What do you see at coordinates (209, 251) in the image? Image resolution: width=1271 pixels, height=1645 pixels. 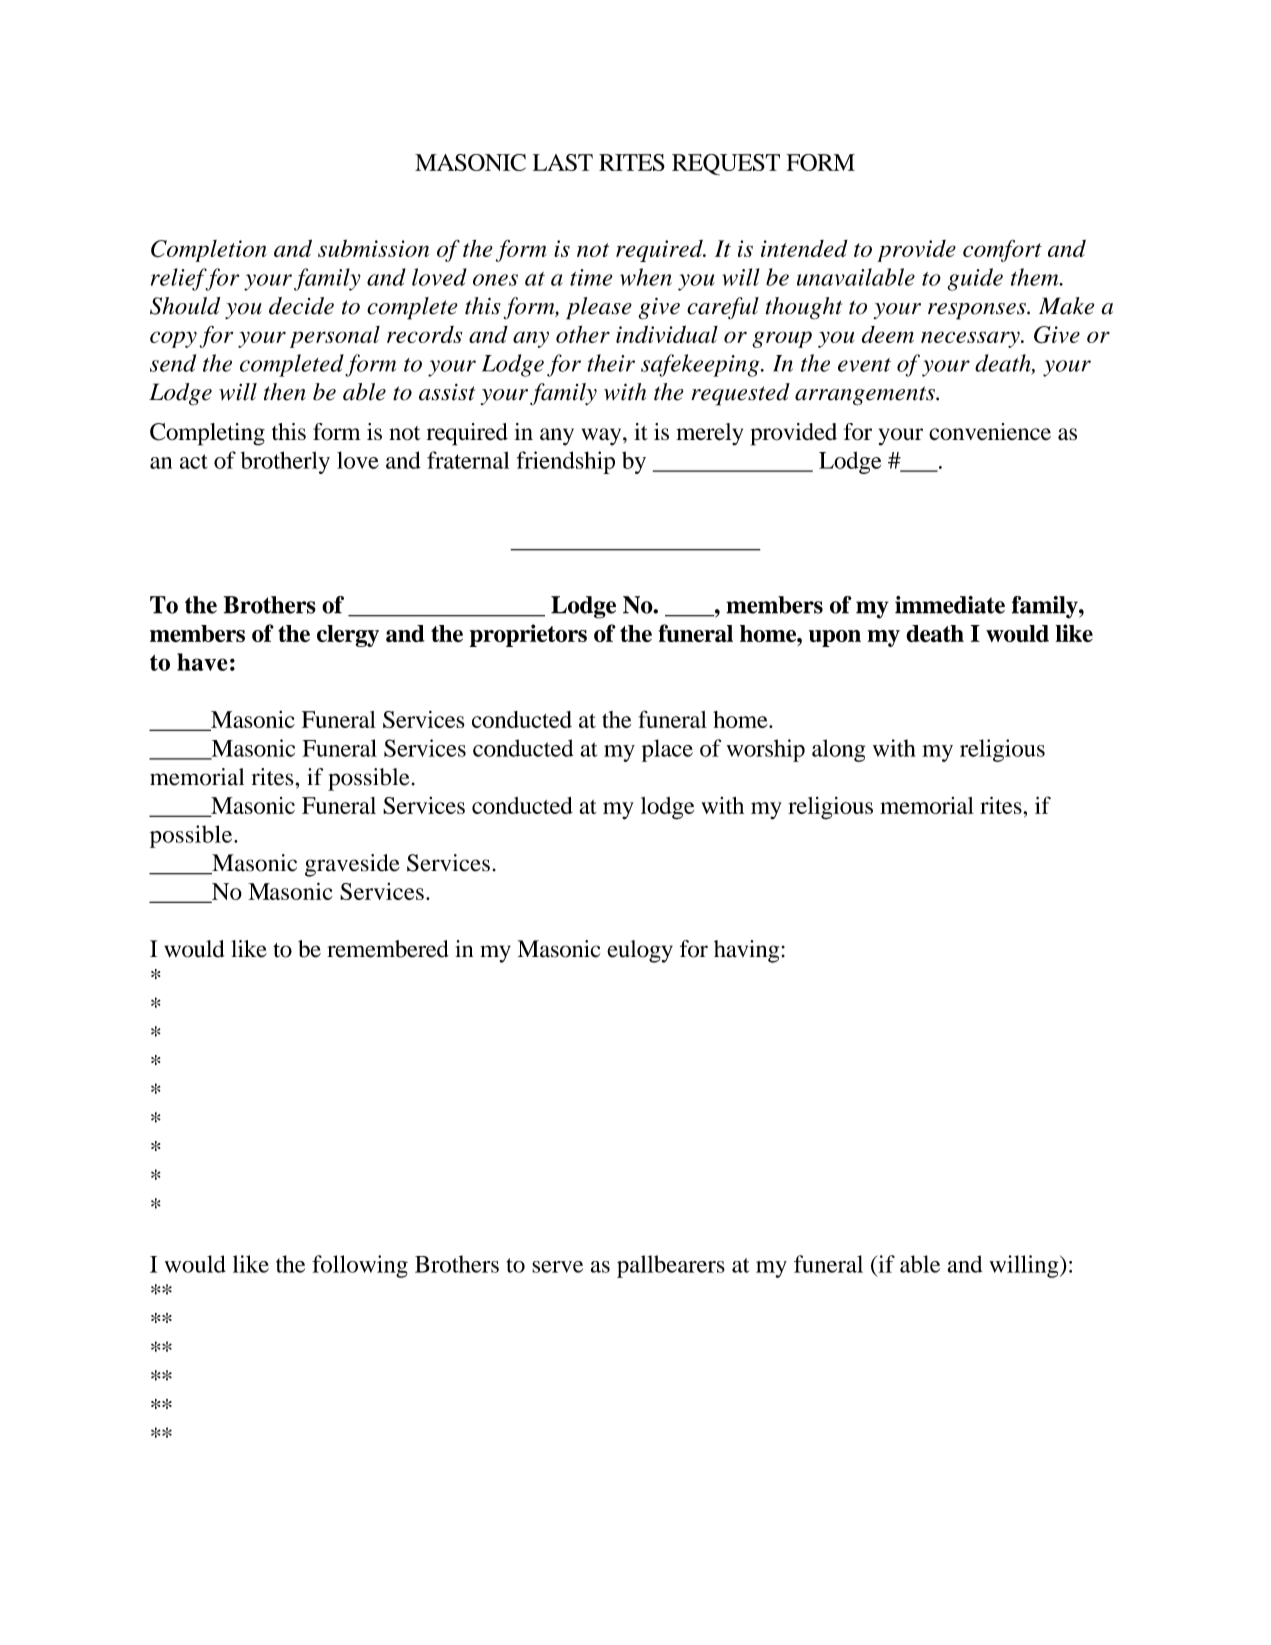 I see `Completion` at bounding box center [209, 251].
